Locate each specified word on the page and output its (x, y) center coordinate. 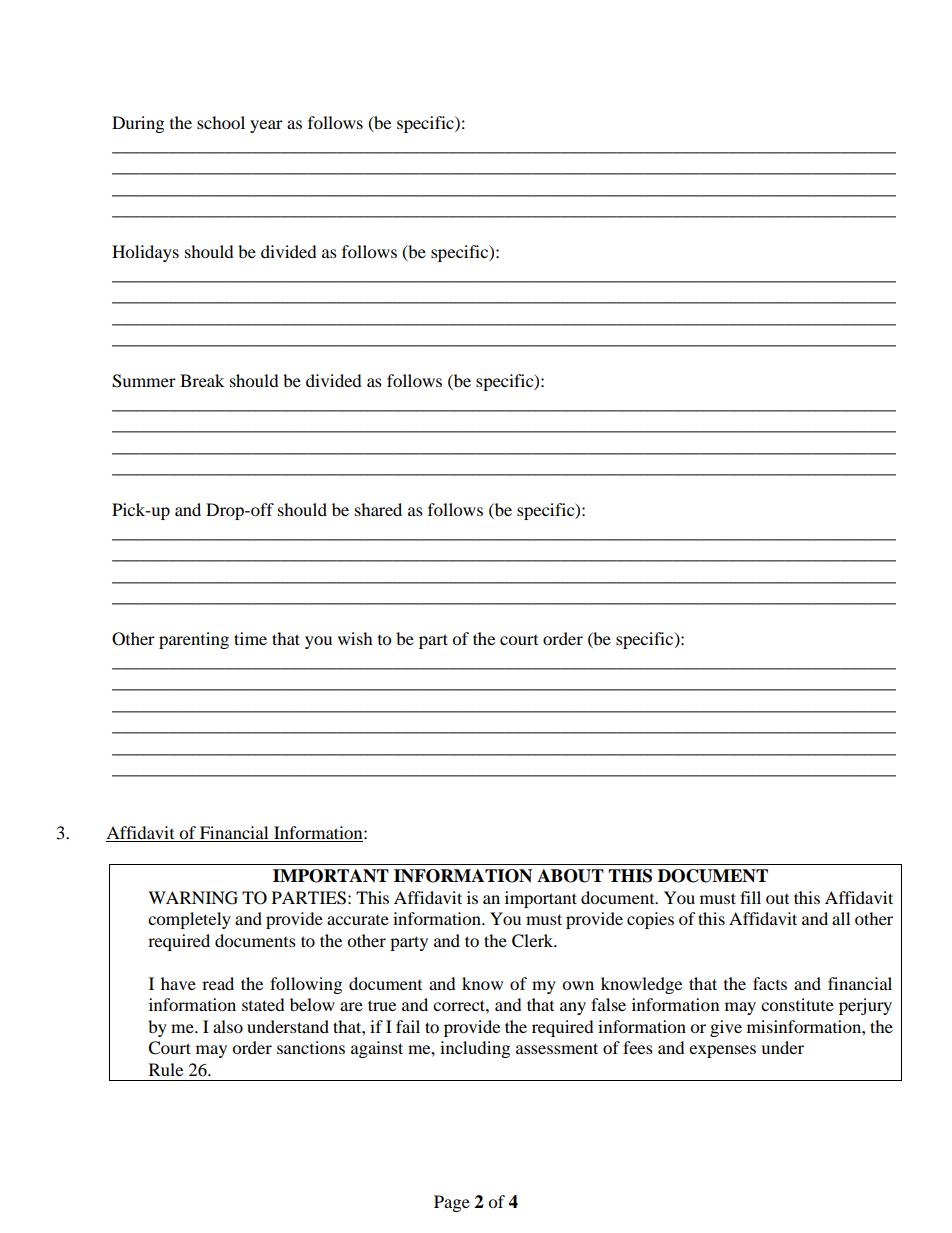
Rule (166, 1069)
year (266, 126)
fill (750, 897)
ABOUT (570, 876)
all (841, 918)
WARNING (193, 898)
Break (202, 380)
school (221, 122)
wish (355, 638)
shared (378, 509)
